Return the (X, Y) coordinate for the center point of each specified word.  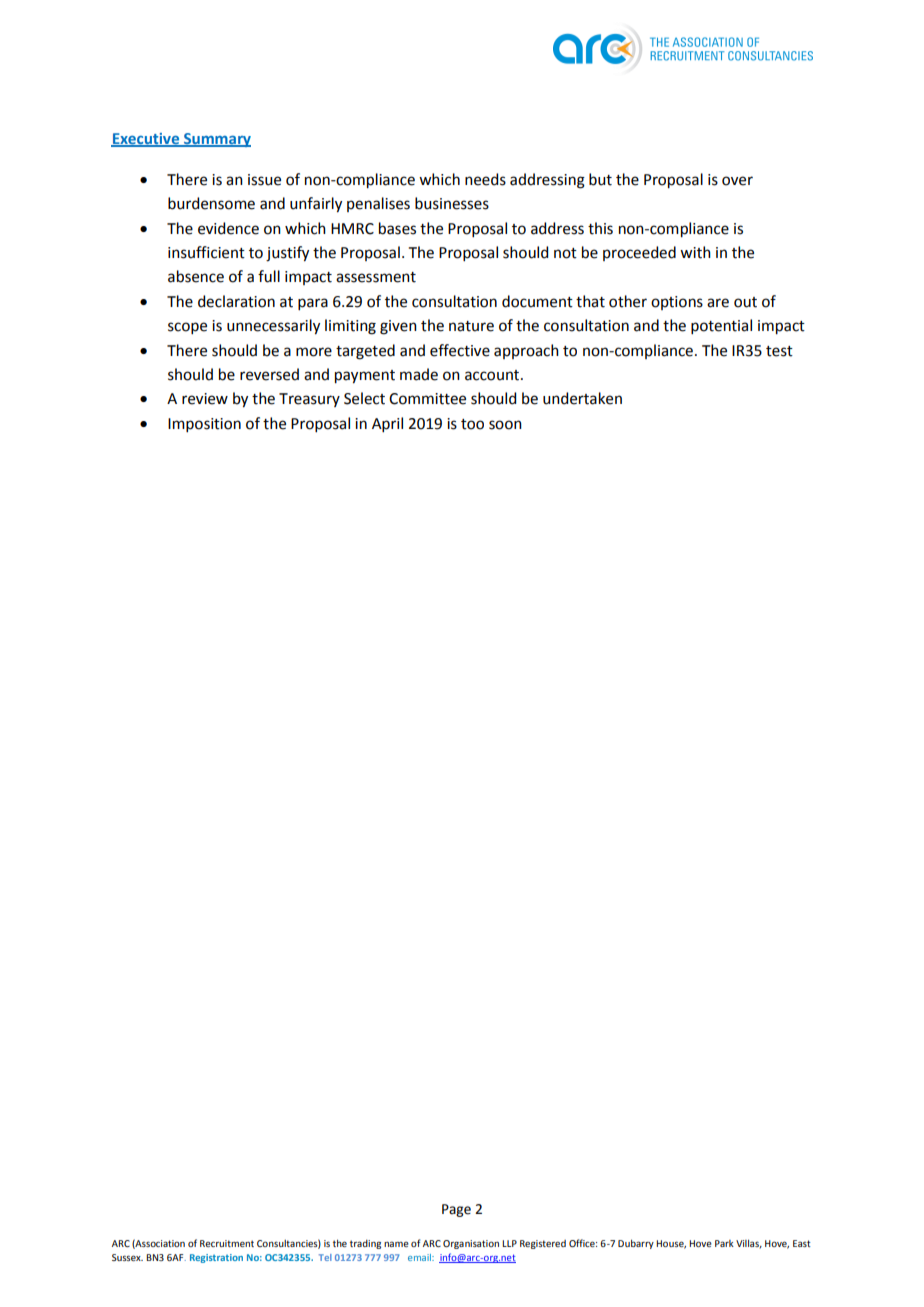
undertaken (582, 398)
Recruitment (227, 1243)
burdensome (211, 203)
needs (485, 179)
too (472, 424)
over (737, 181)
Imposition (204, 425)
